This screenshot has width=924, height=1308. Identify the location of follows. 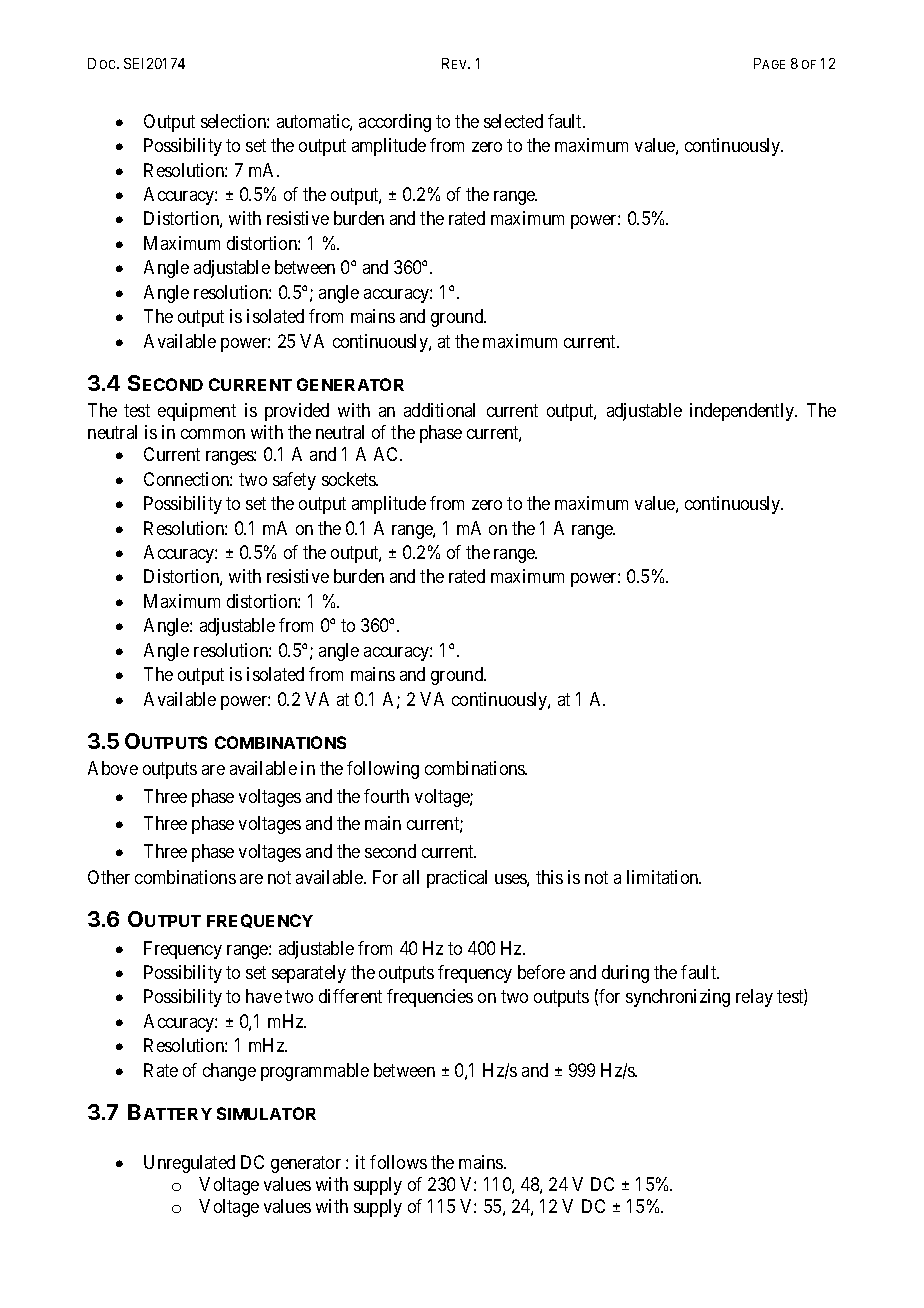
(398, 1162).
